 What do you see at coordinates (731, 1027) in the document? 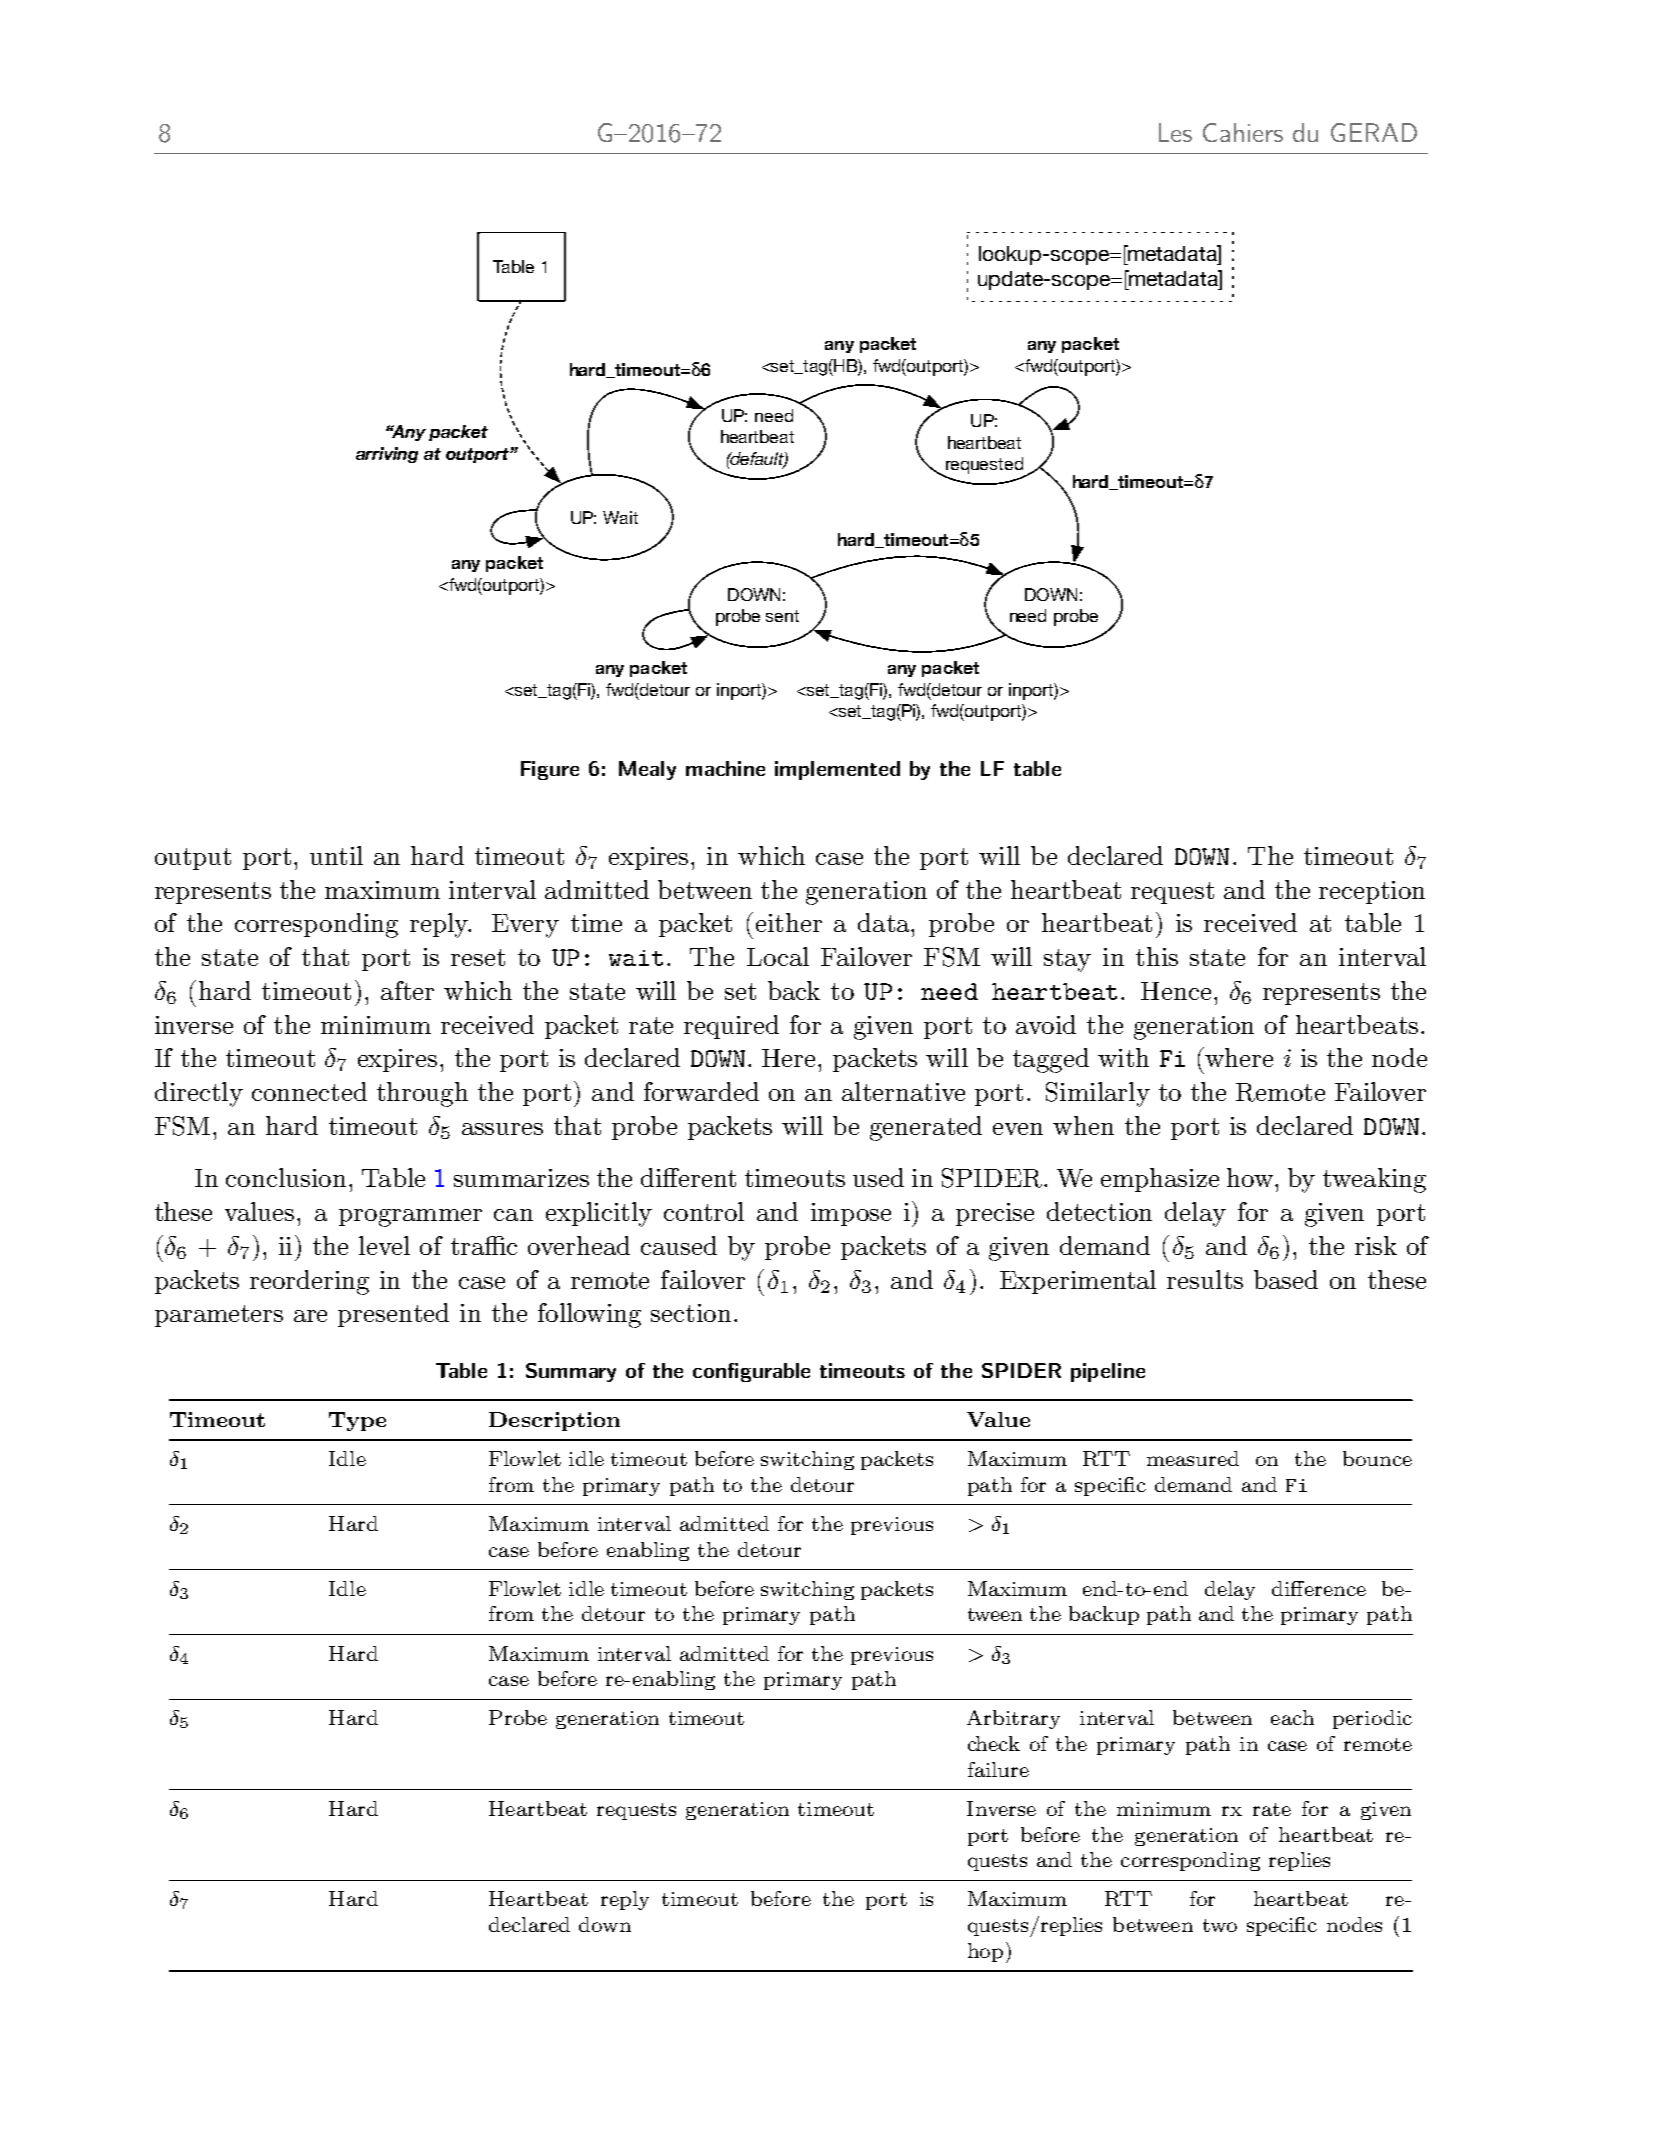
I see `required` at bounding box center [731, 1027].
